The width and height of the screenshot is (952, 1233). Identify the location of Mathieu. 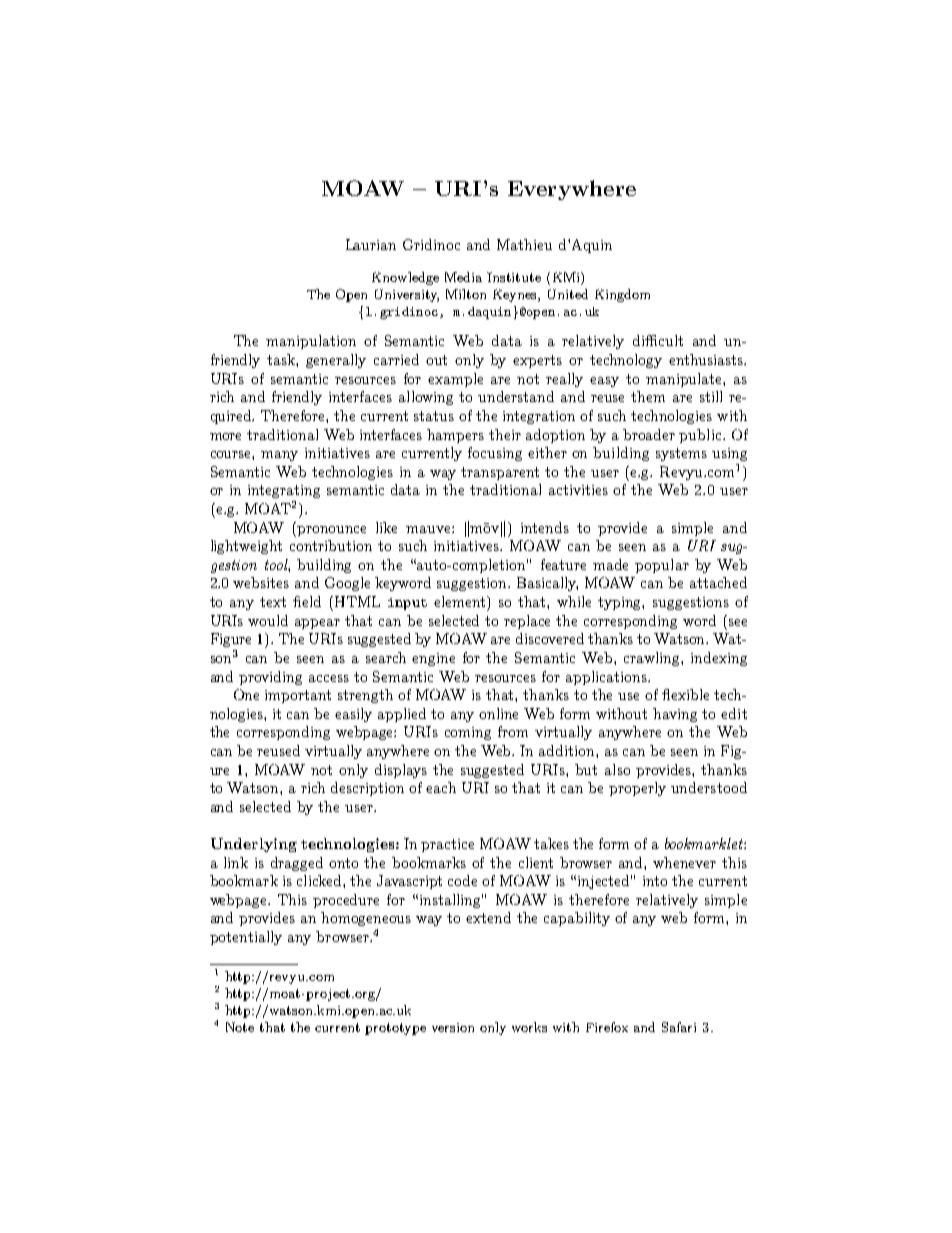
(524, 244).
